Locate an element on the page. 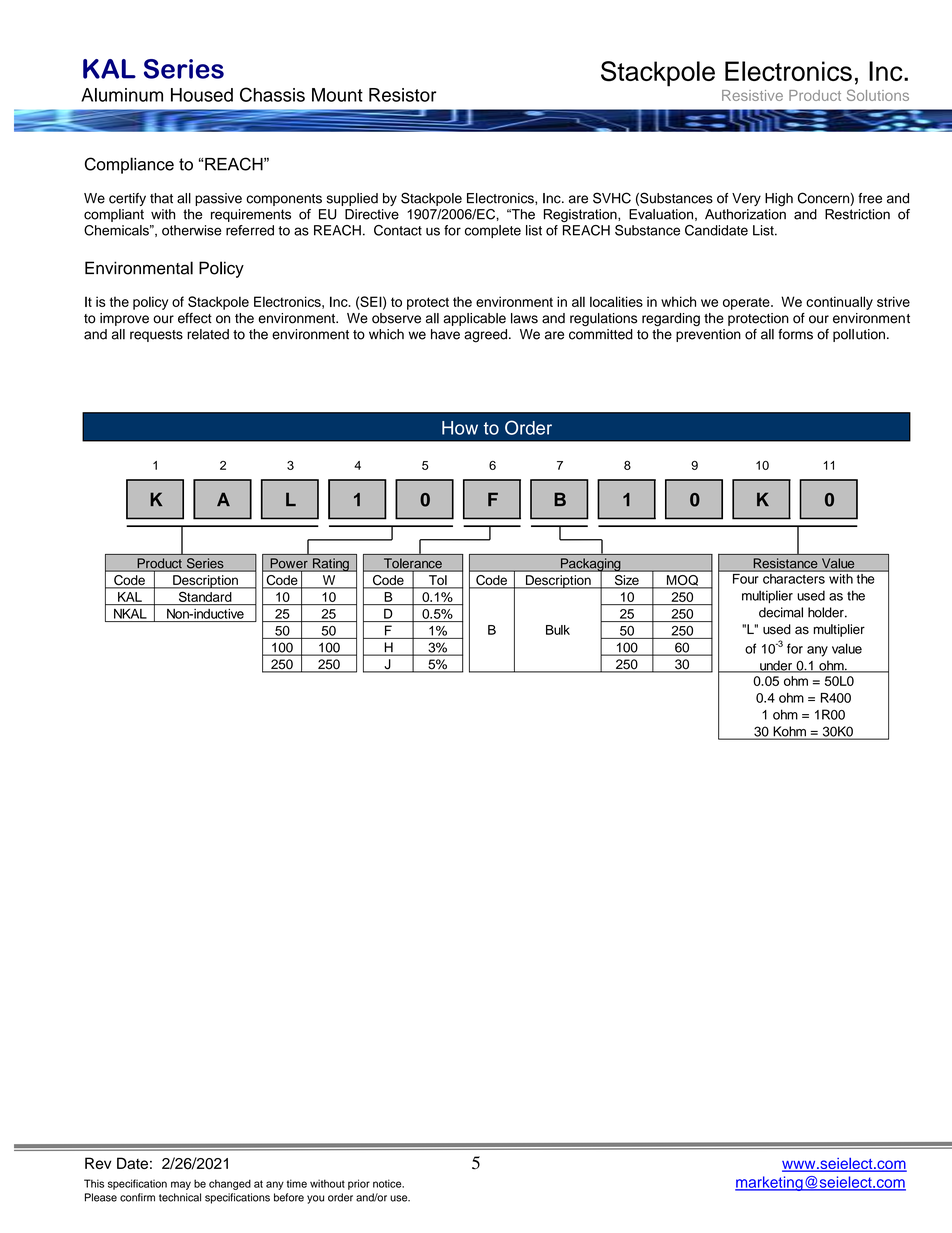 The image size is (952, 1233). Resistive is located at coordinates (752, 95).
